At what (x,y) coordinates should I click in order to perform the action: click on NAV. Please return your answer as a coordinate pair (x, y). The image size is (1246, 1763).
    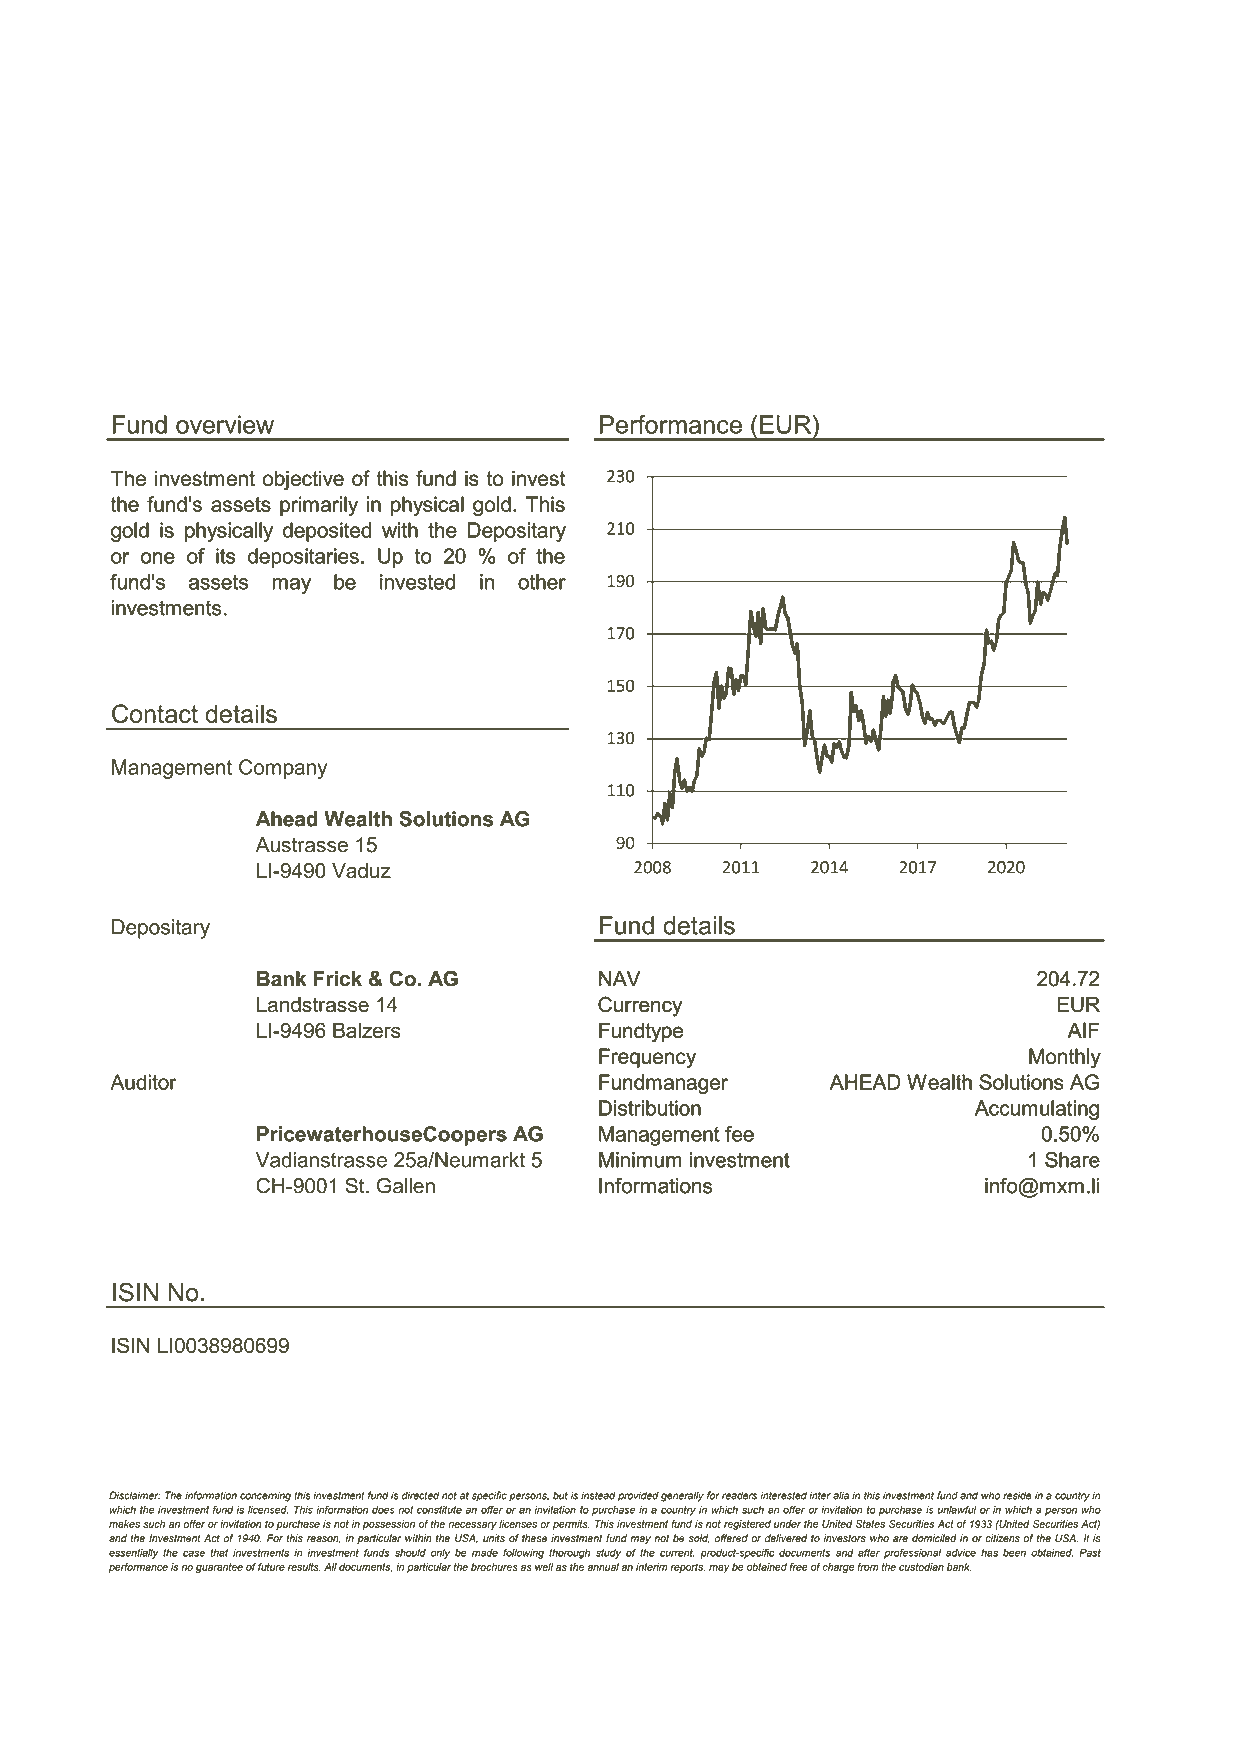
    Looking at the image, I should click on (619, 978).
